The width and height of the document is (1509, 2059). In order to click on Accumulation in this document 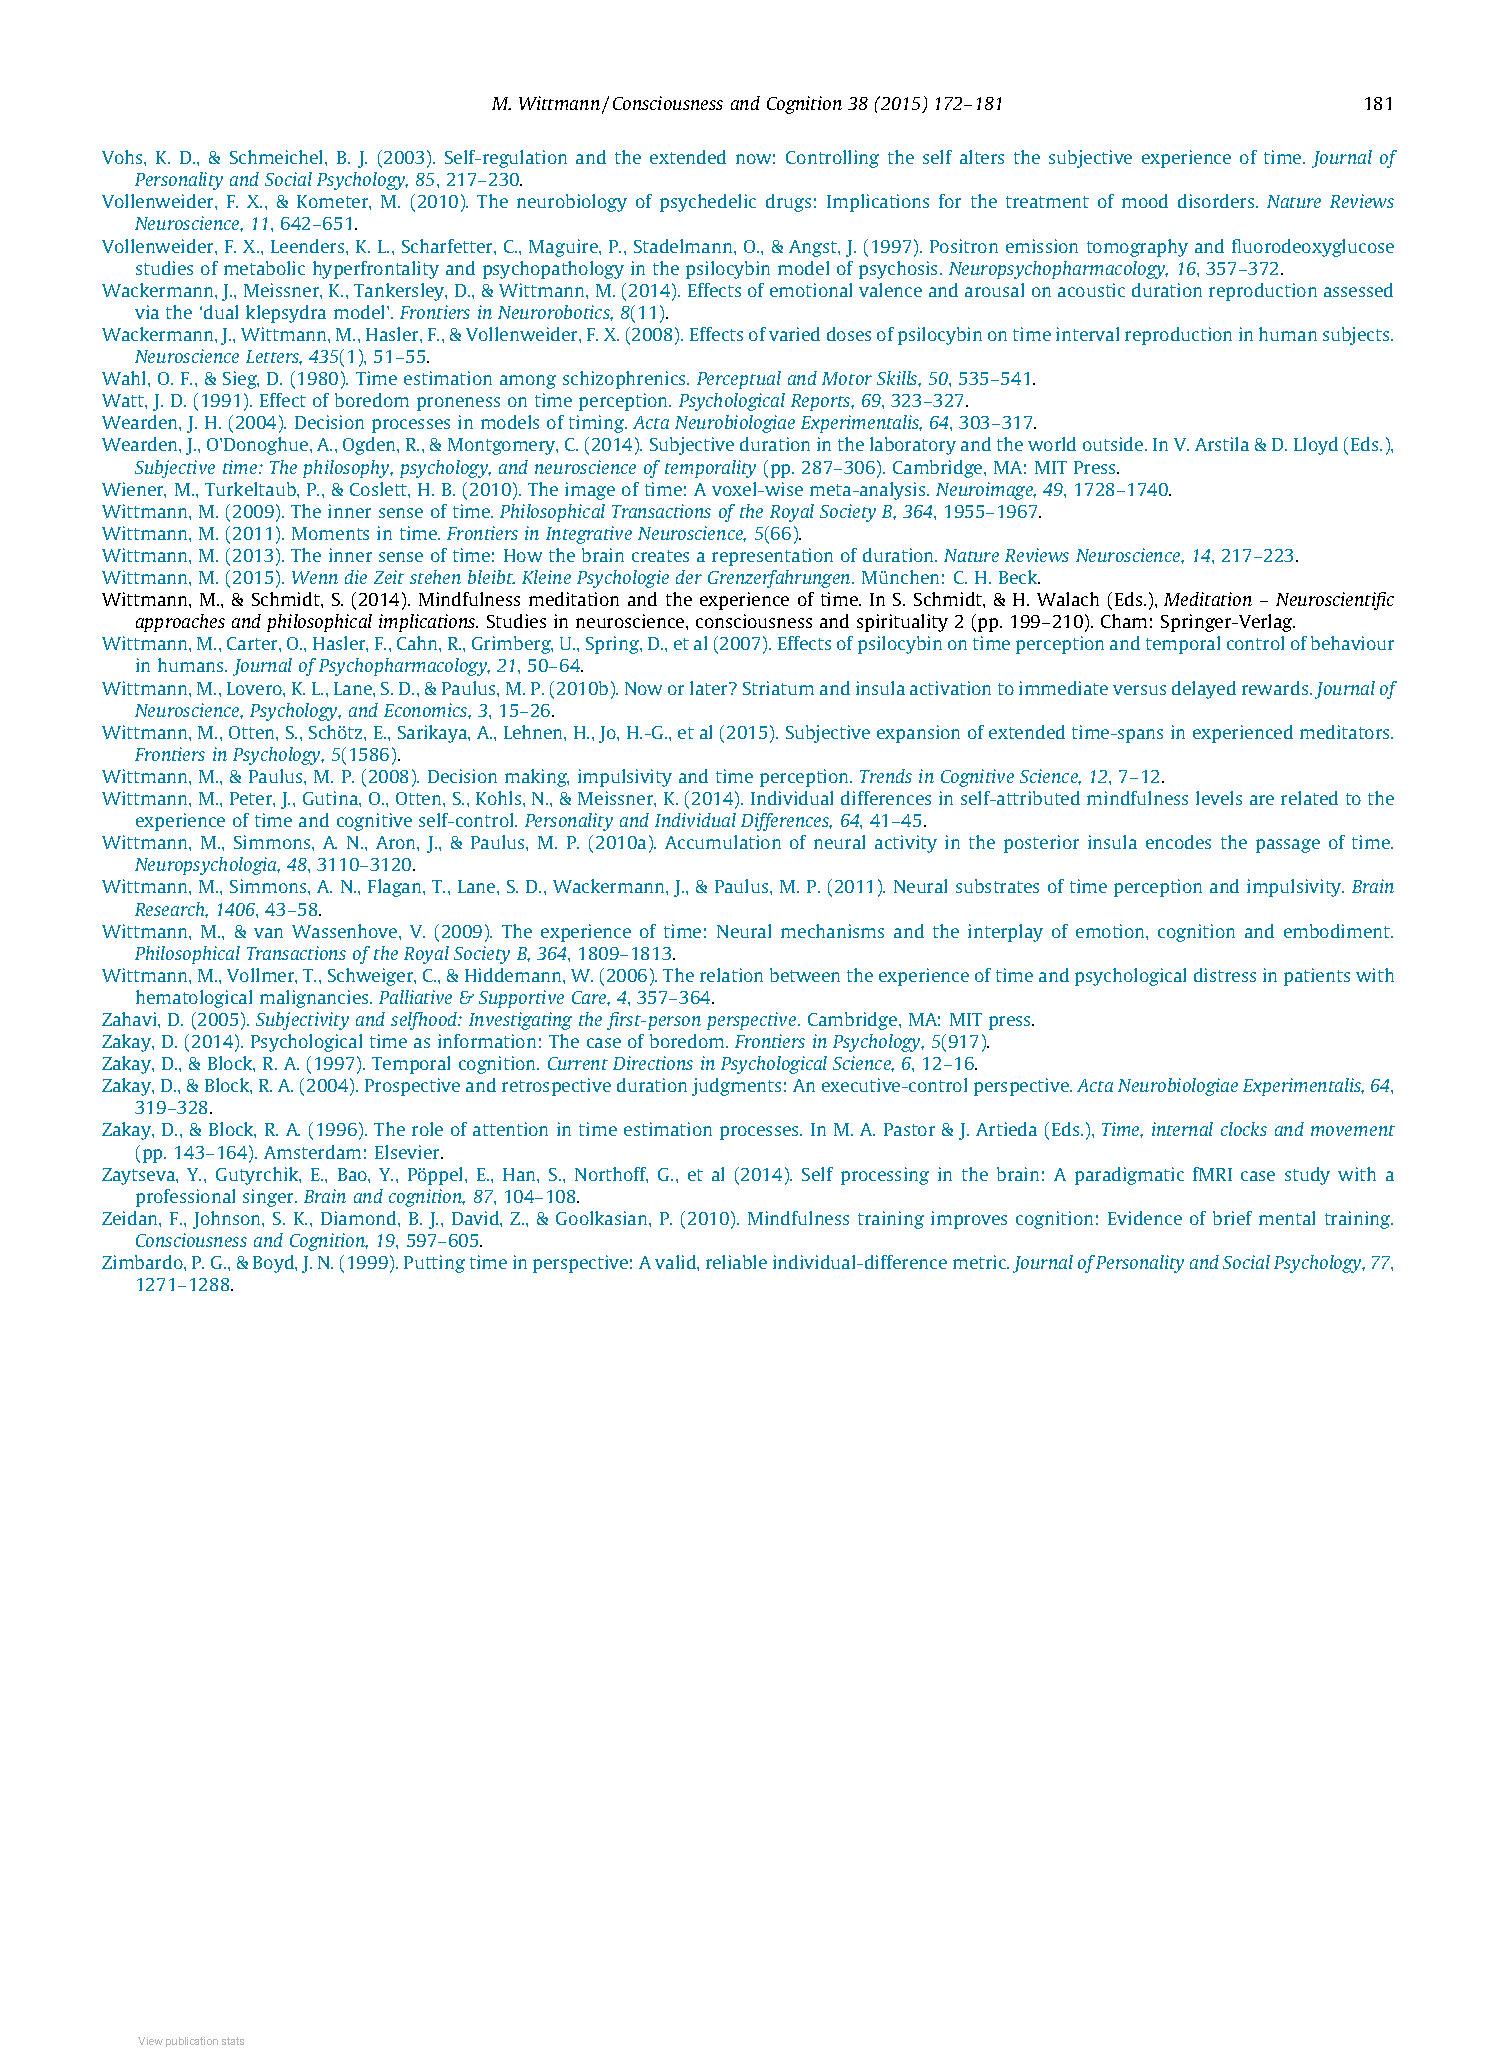, I will do `click(723, 842)`.
